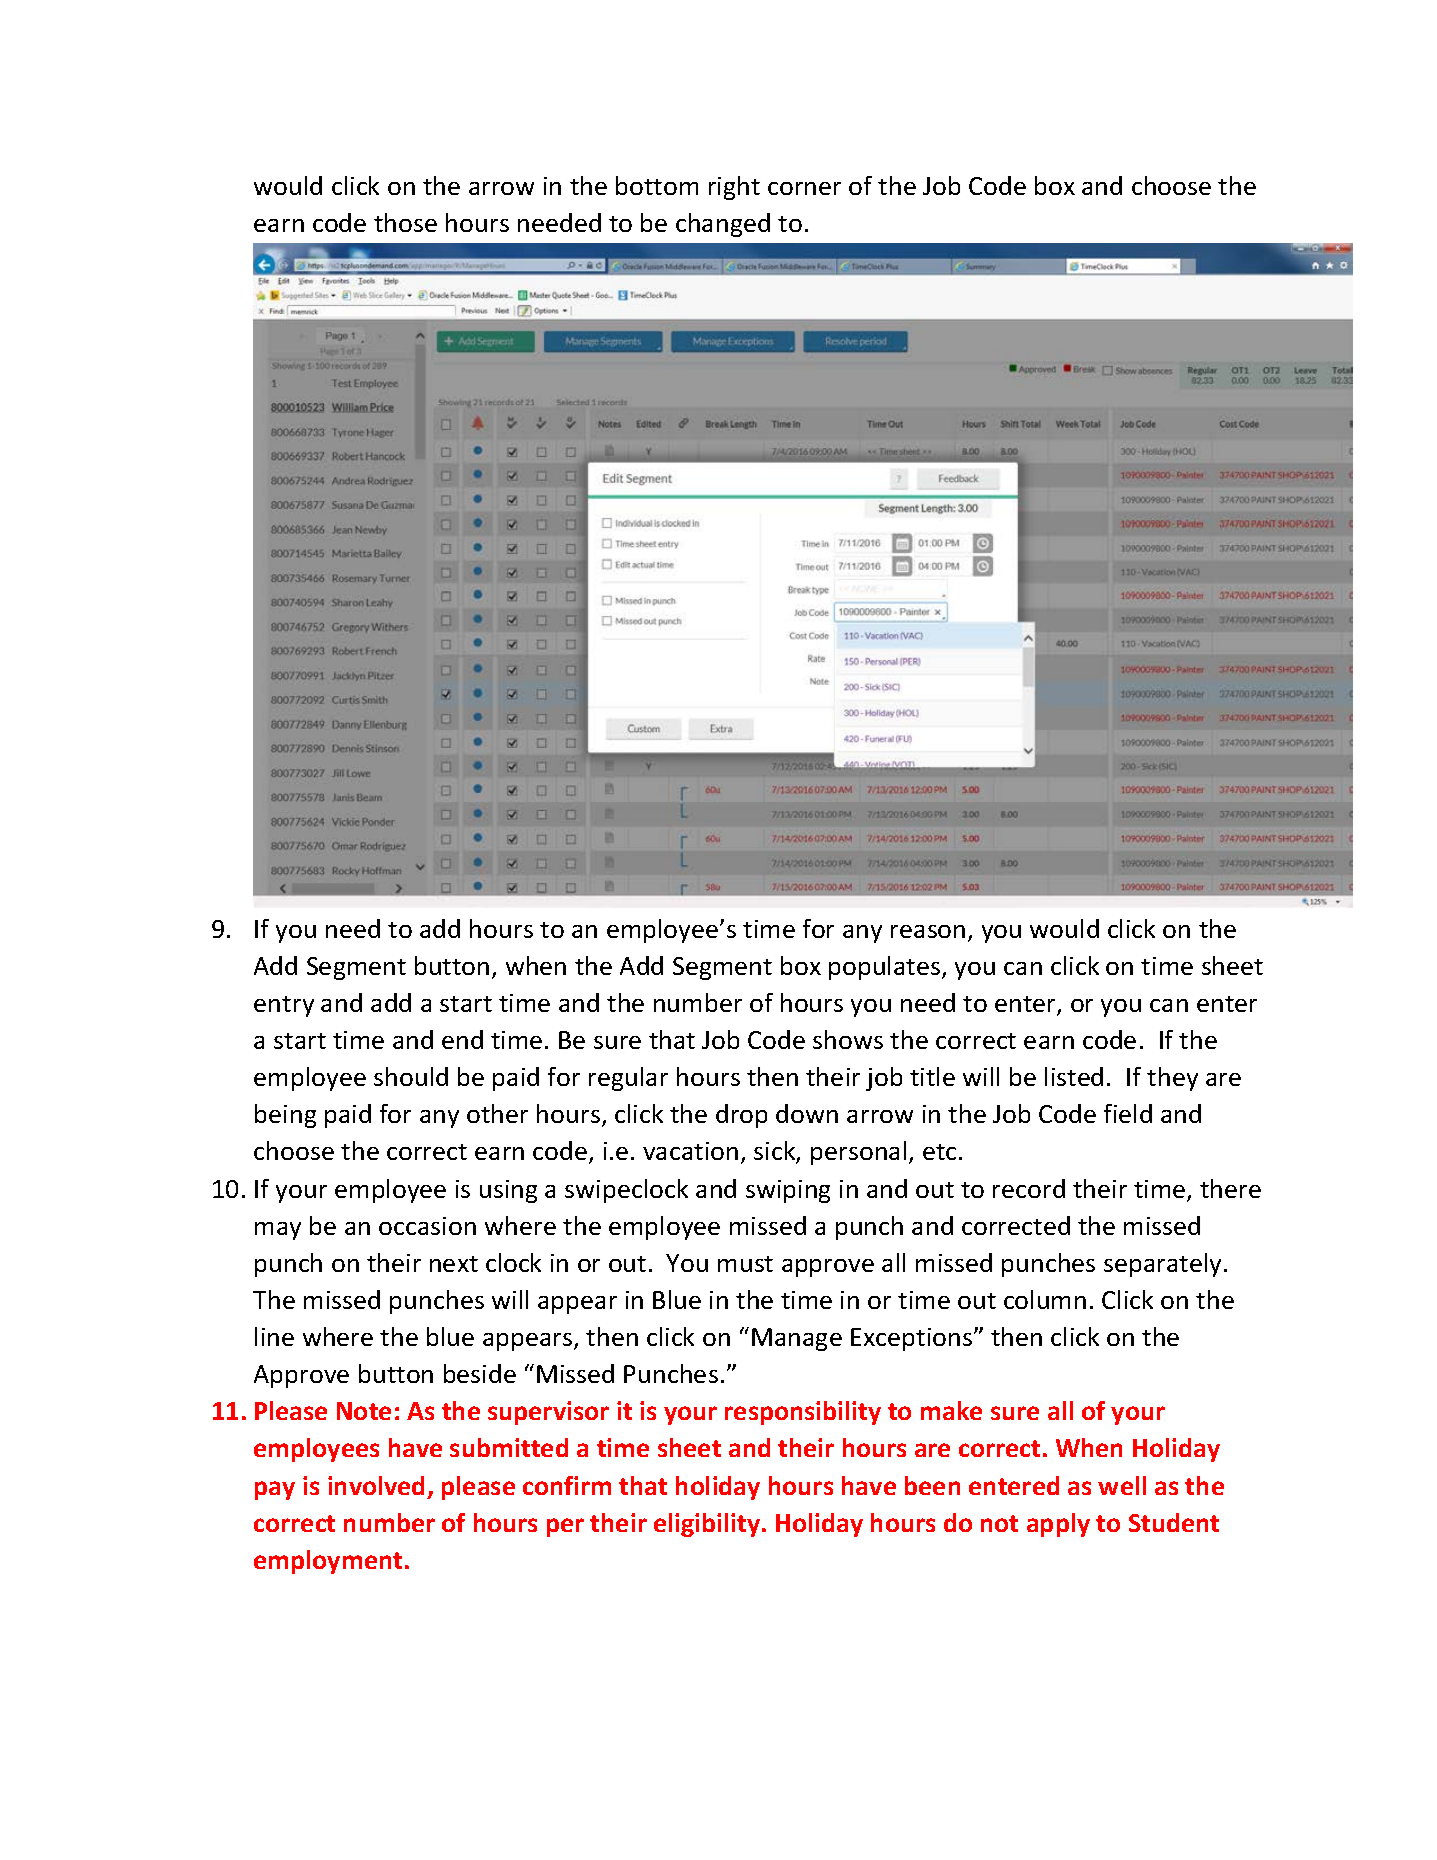 The height and width of the page is (1860, 1437). Describe the element at coordinates (376, 1485) in the page. I see `involved` at that location.
